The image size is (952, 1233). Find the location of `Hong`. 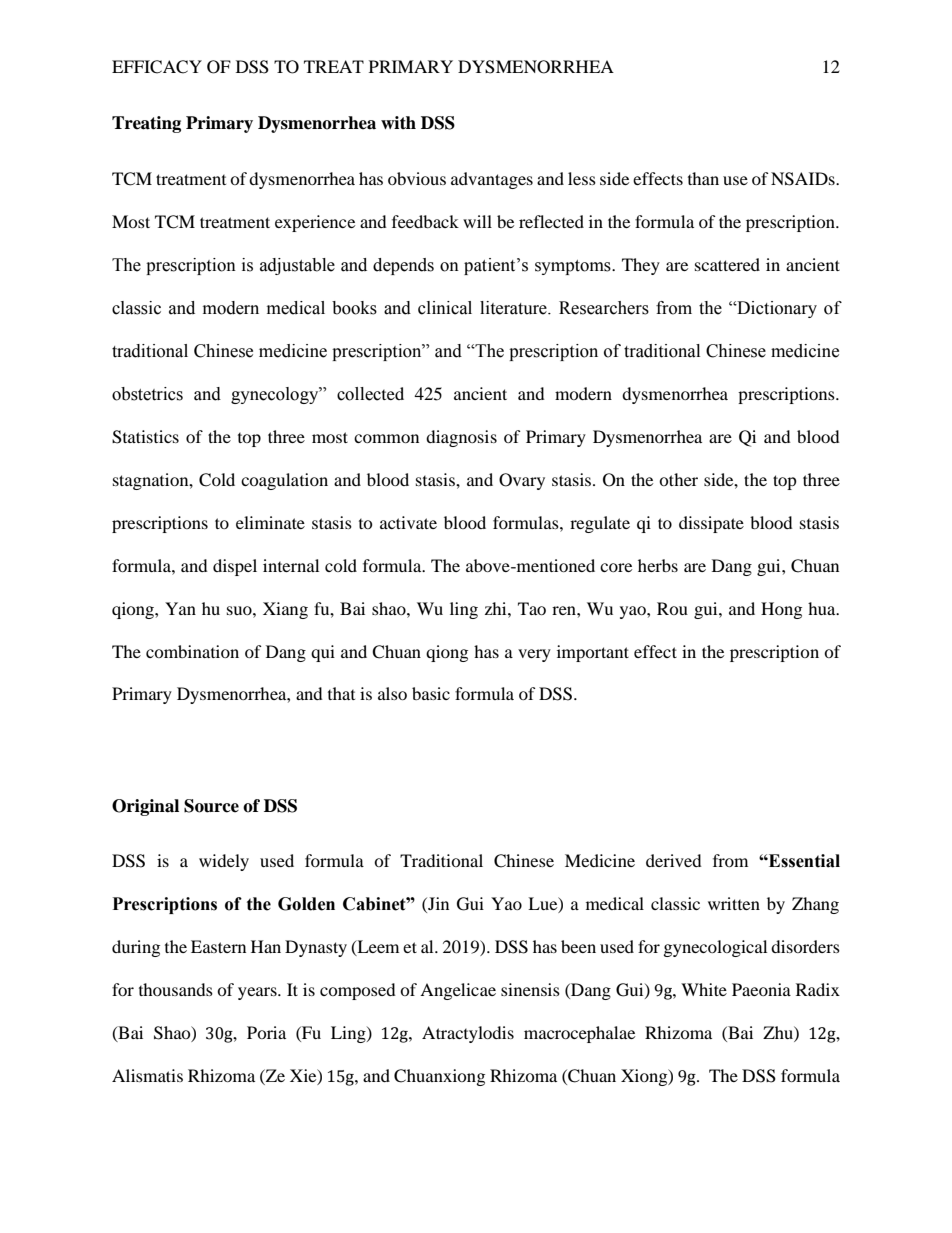

Hong is located at coordinates (781, 610).
